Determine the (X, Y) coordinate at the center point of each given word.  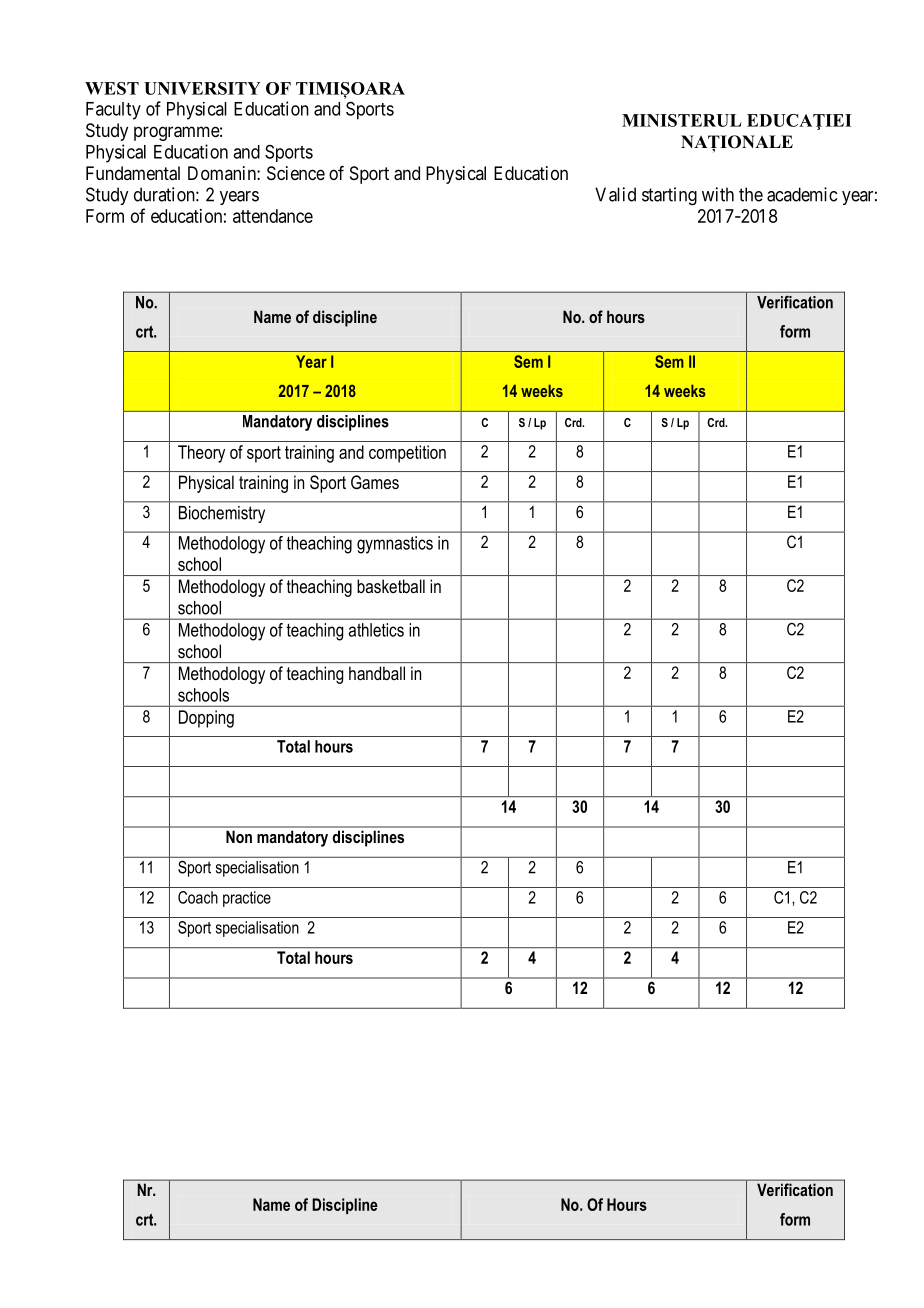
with (718, 194)
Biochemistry (222, 514)
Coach (198, 897)
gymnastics (395, 545)
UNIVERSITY (202, 88)
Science (296, 173)
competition (407, 454)
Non (239, 837)
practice (247, 899)
